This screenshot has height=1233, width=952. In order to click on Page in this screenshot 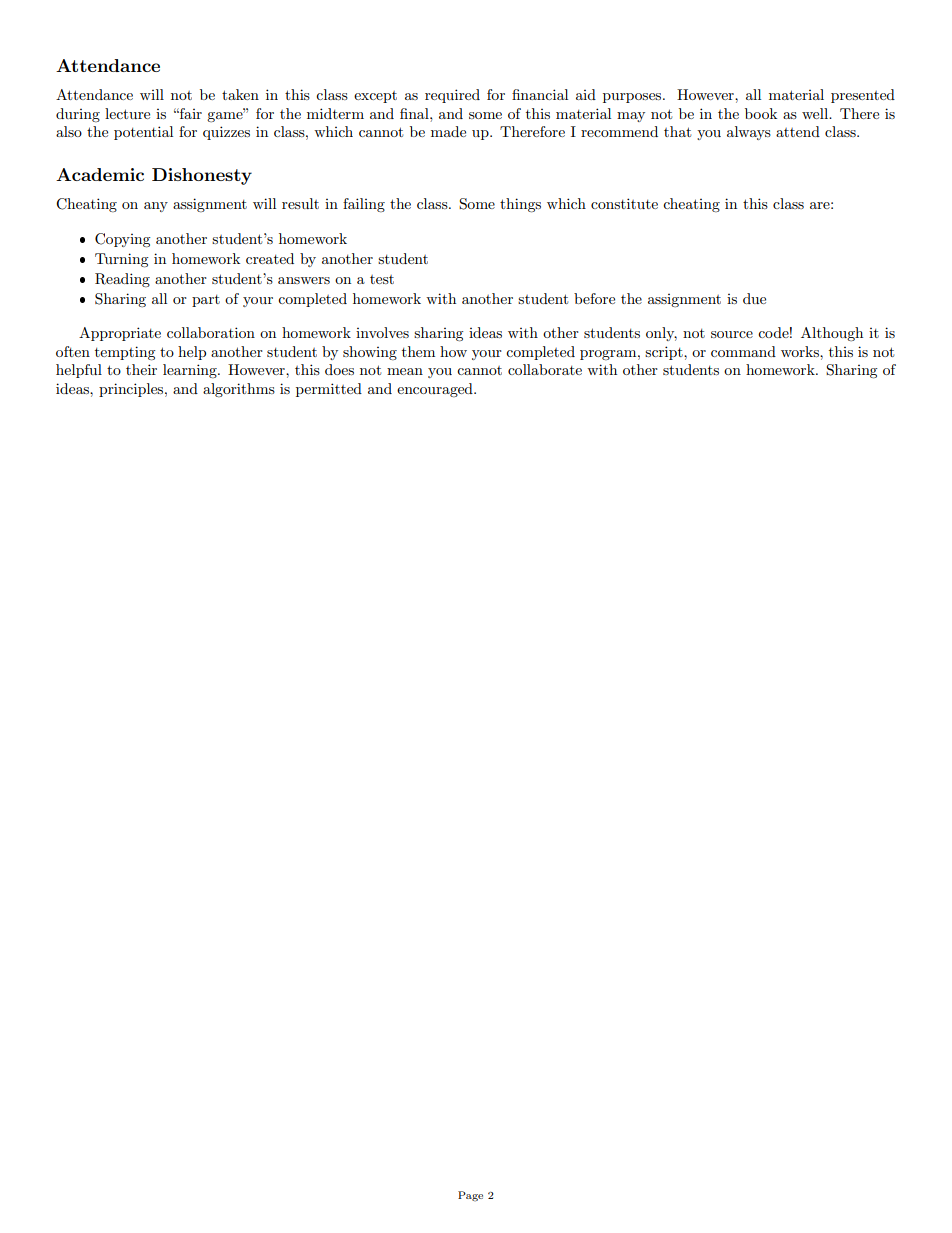, I will do `click(470, 1196)`.
